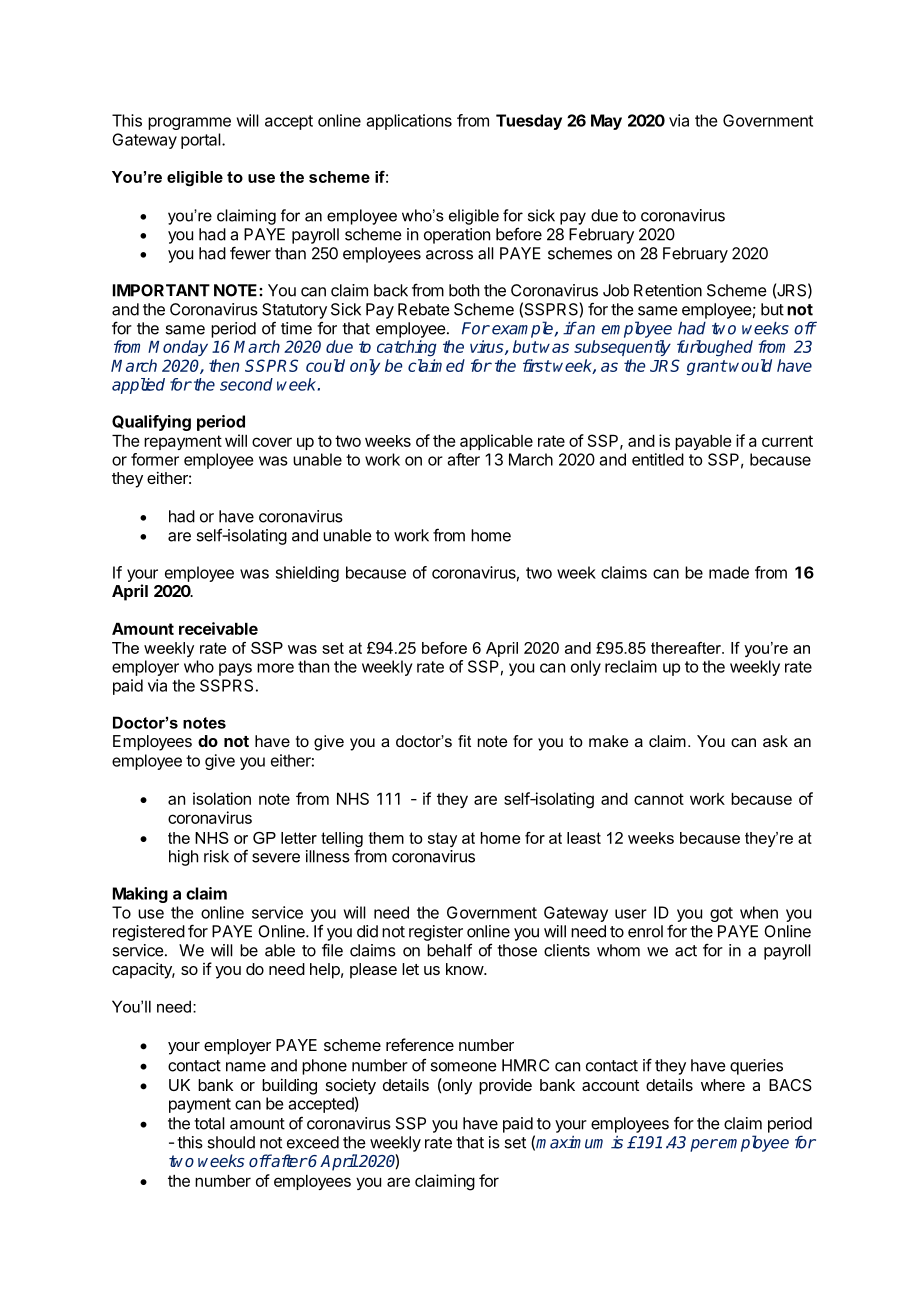 This screenshot has height=1308, width=924. Describe the element at coordinates (409, 122) in the screenshot. I see `applications` at that location.
